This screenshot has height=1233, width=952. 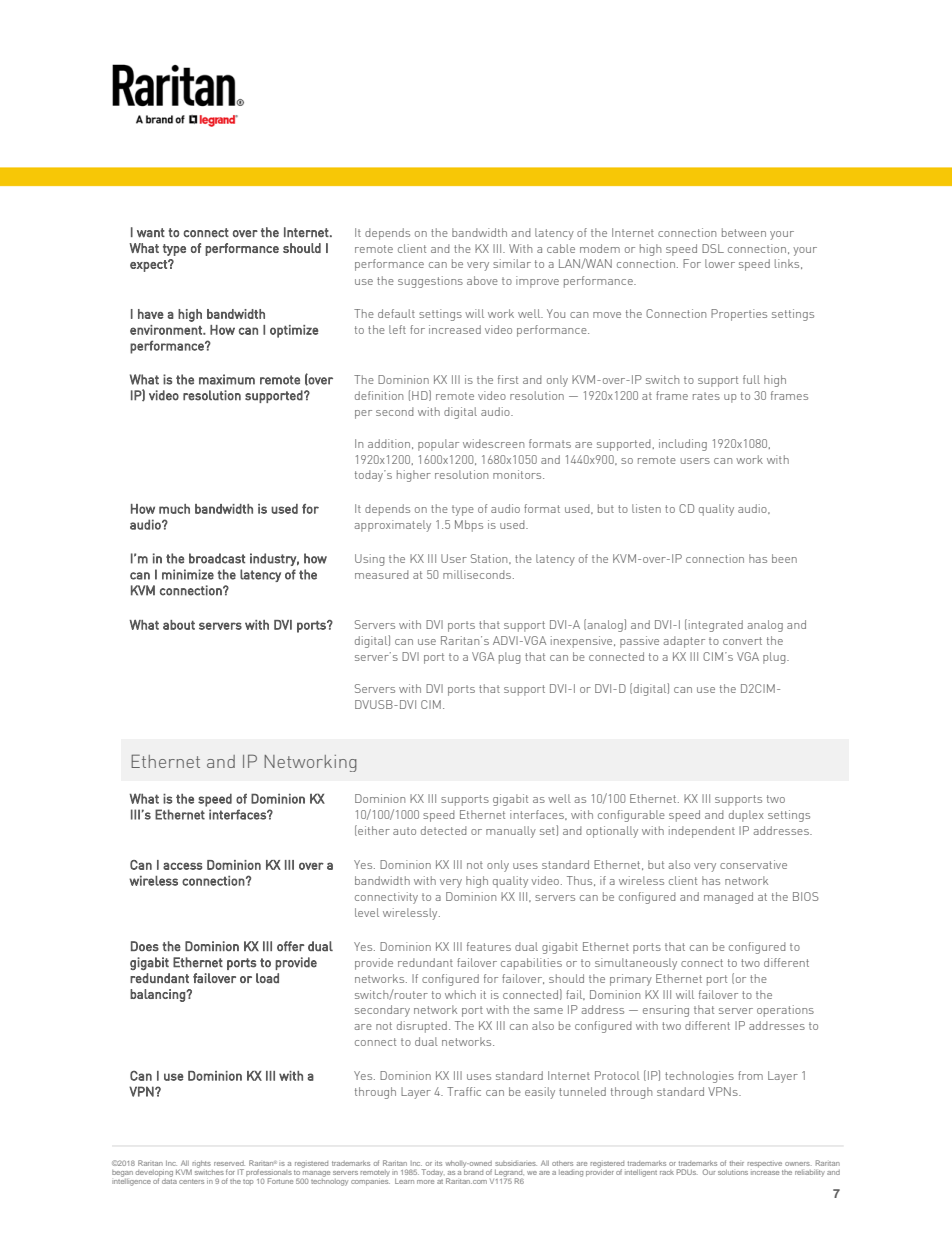 What do you see at coordinates (489, 946) in the screenshot?
I see `features` at bounding box center [489, 946].
